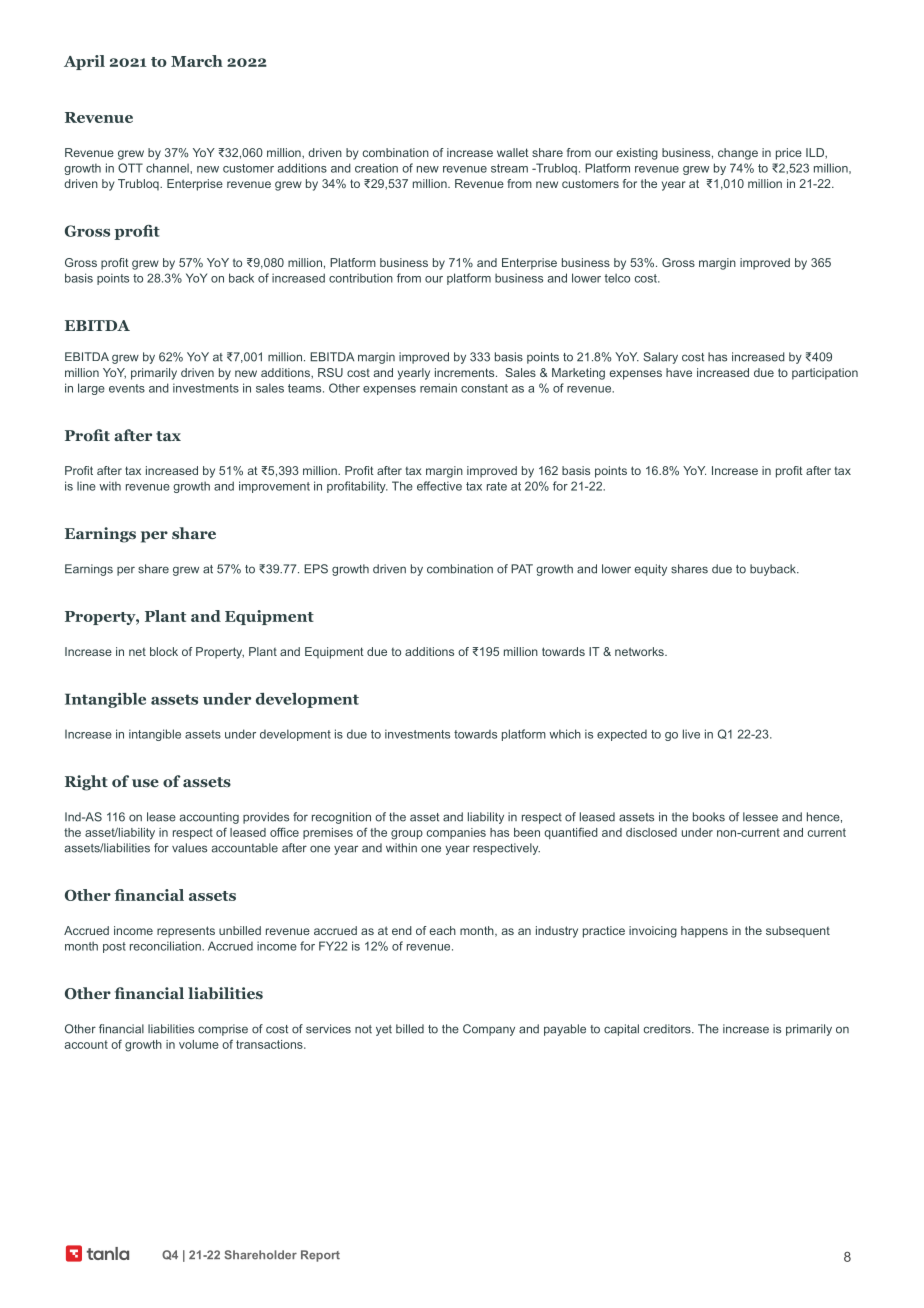 This page has height=1308, width=924. What do you see at coordinates (442, 930) in the page?
I see `each` at bounding box center [442, 930].
